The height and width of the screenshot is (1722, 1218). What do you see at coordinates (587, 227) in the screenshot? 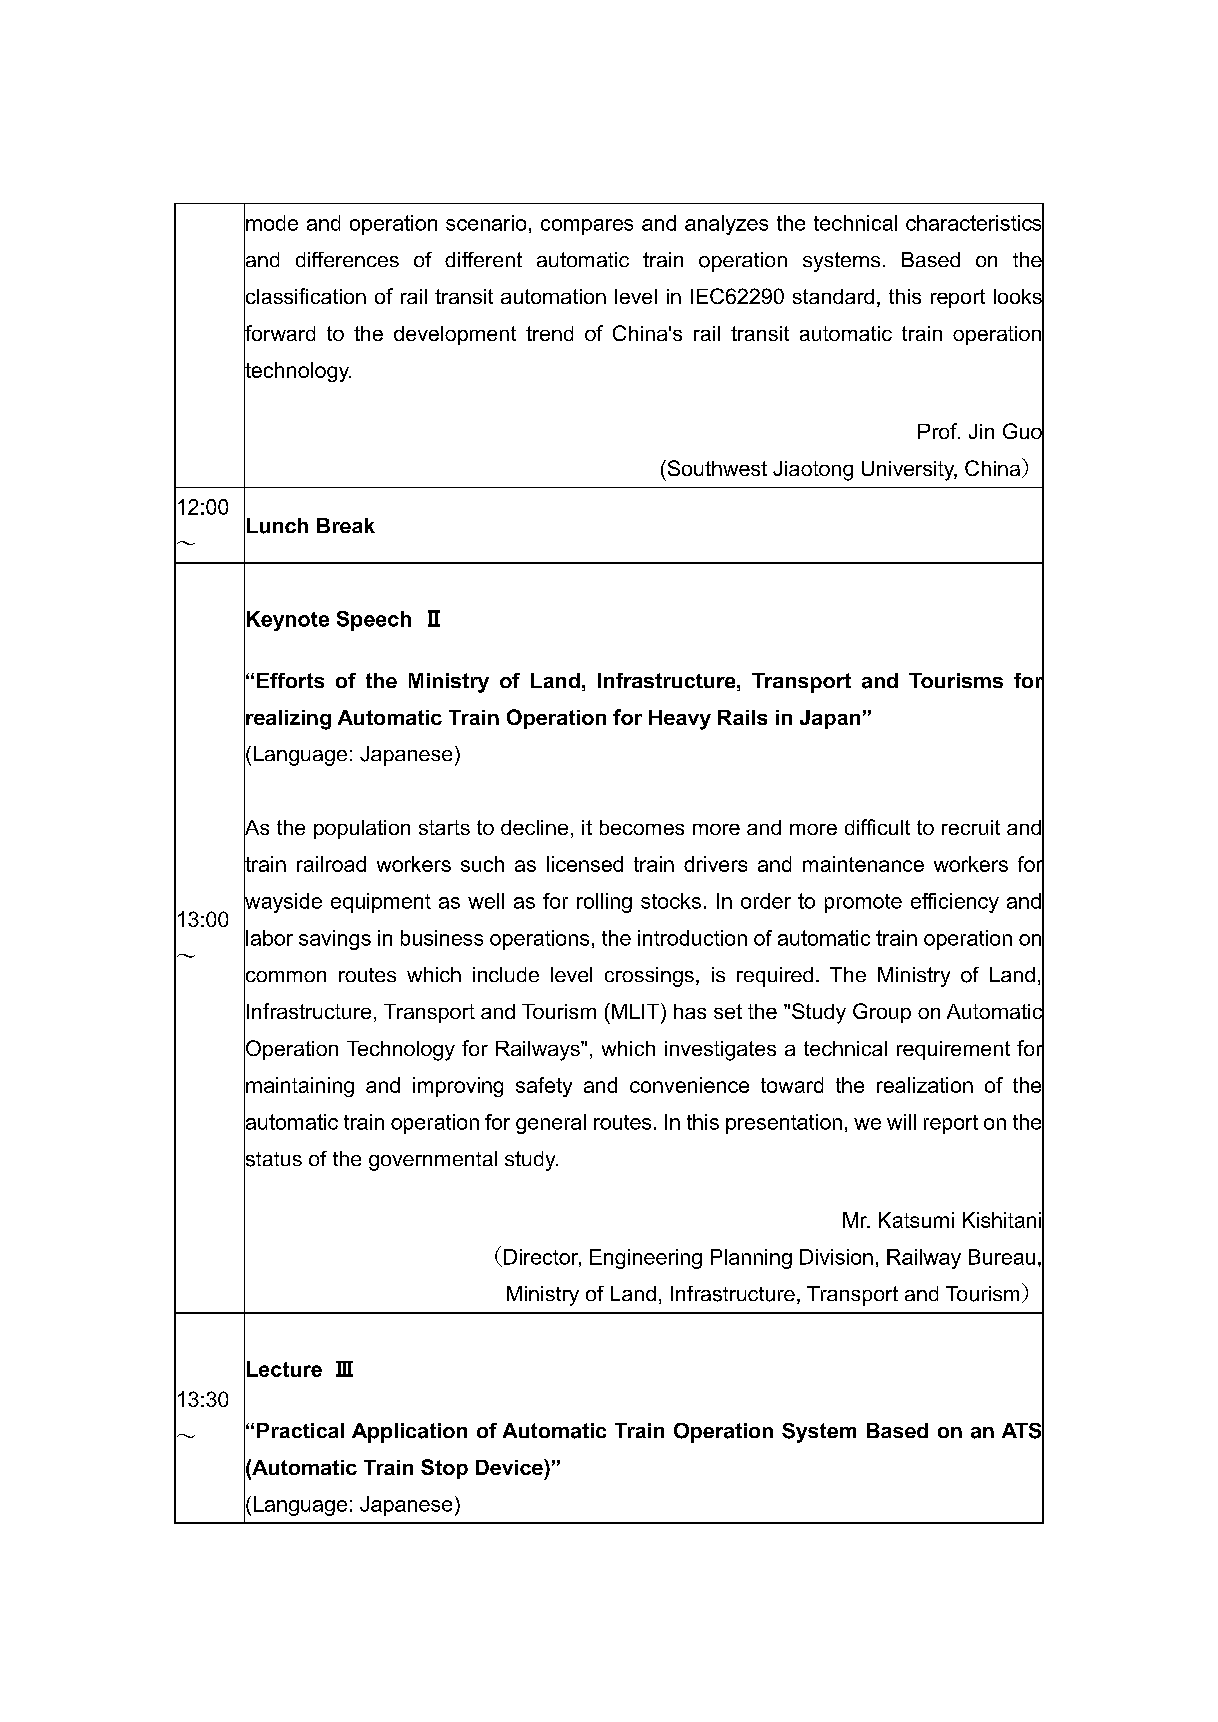
I see `compares` at bounding box center [587, 227].
